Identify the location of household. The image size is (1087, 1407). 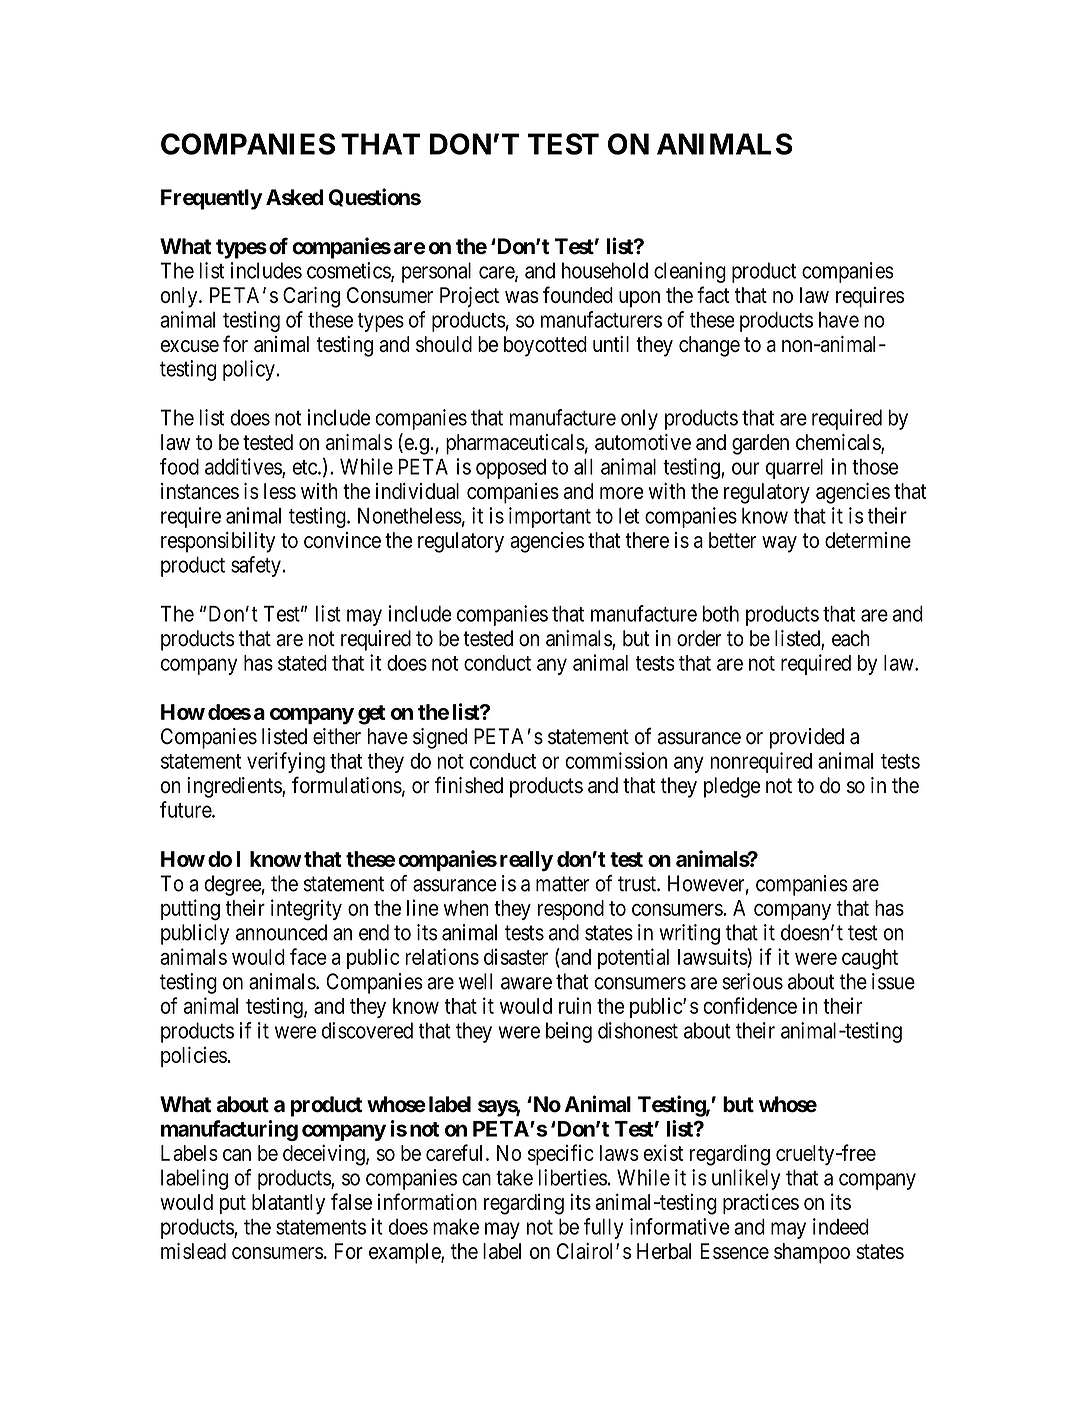
(605, 270).
